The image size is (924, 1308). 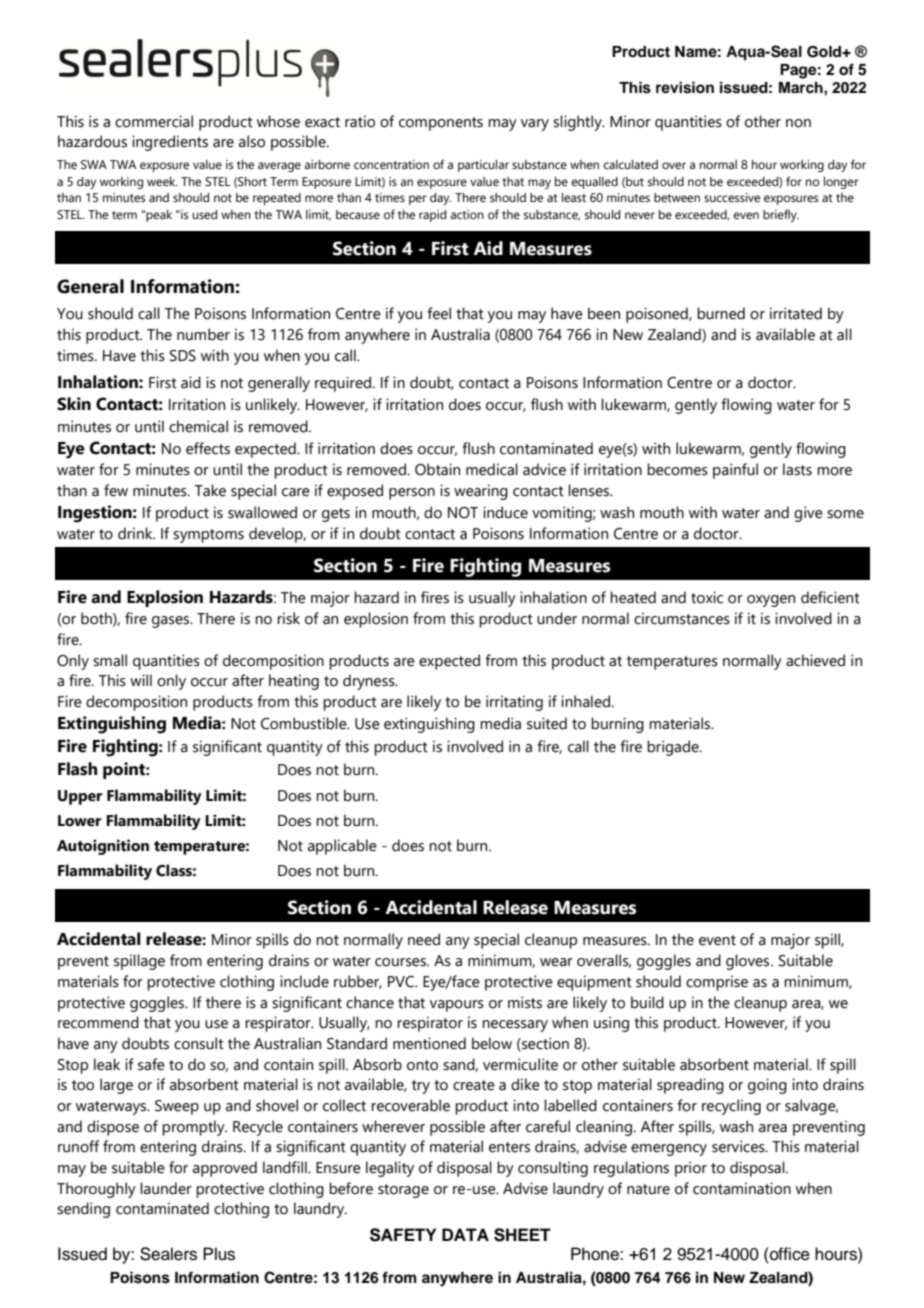 I want to click on Plus, so click(x=219, y=1254).
